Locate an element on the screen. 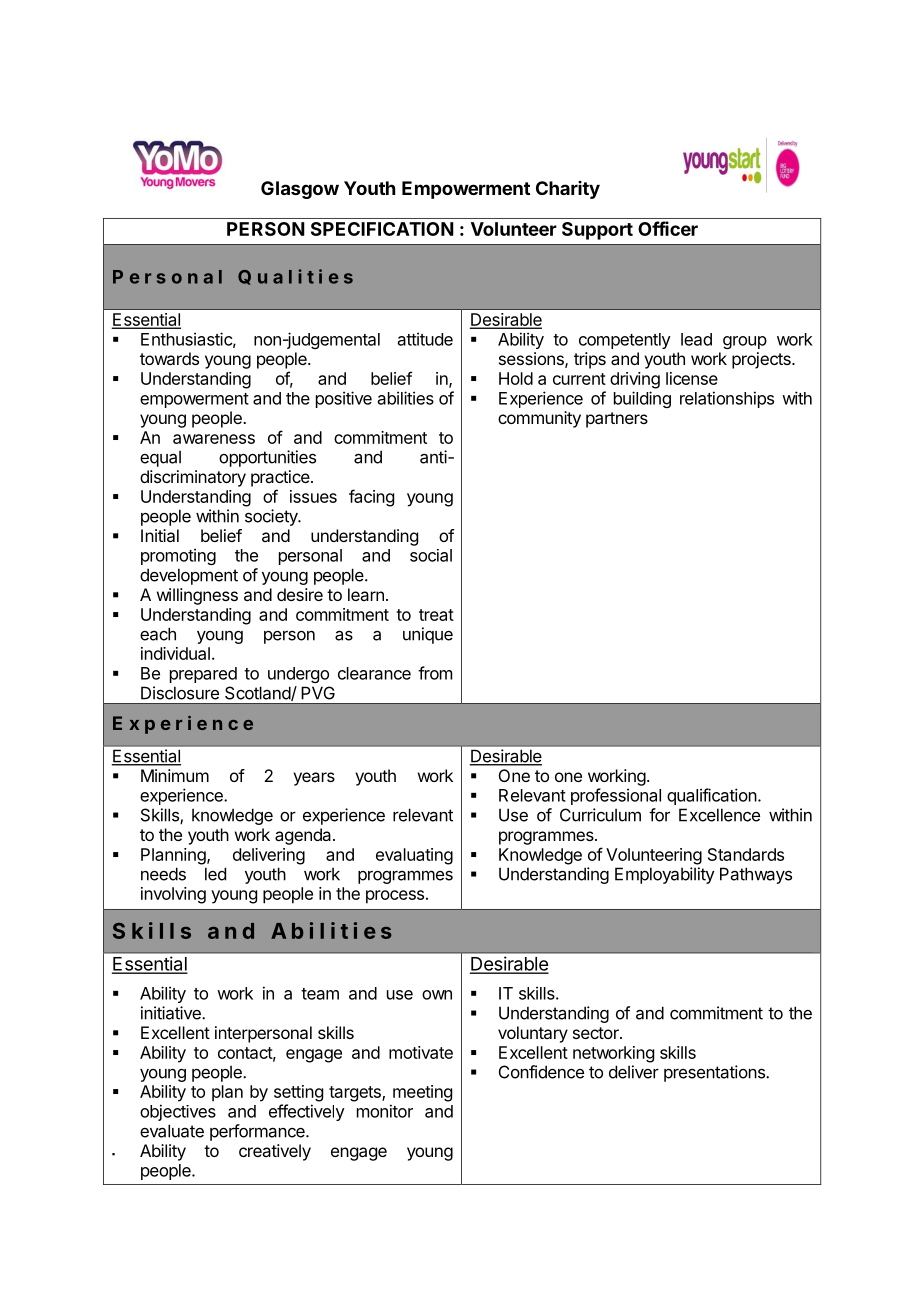 This screenshot has width=924, height=1308. prepared is located at coordinates (203, 675).
